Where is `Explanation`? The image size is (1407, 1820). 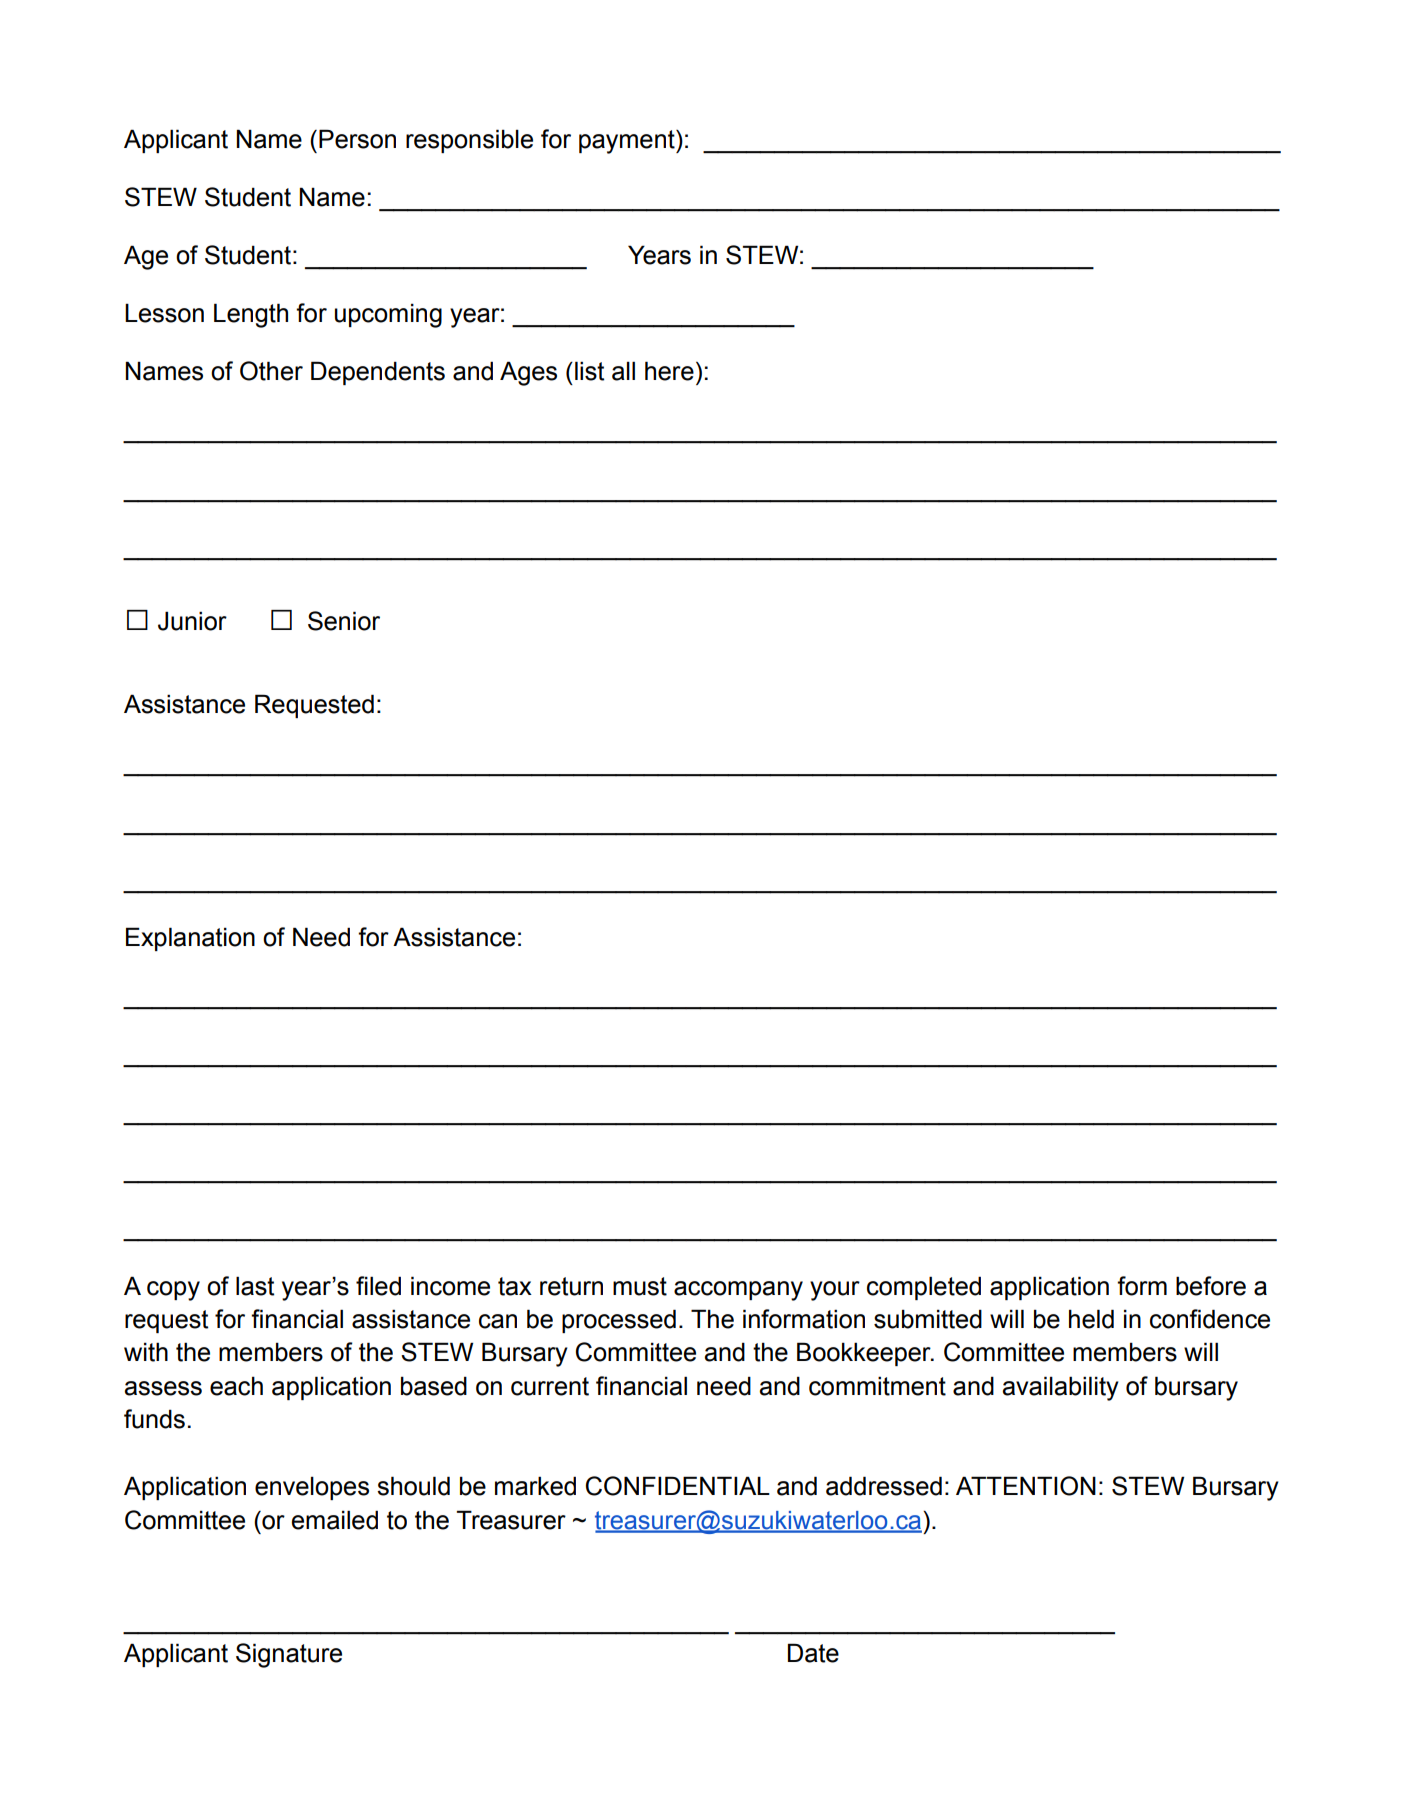 Explanation is located at coordinates (190, 939).
